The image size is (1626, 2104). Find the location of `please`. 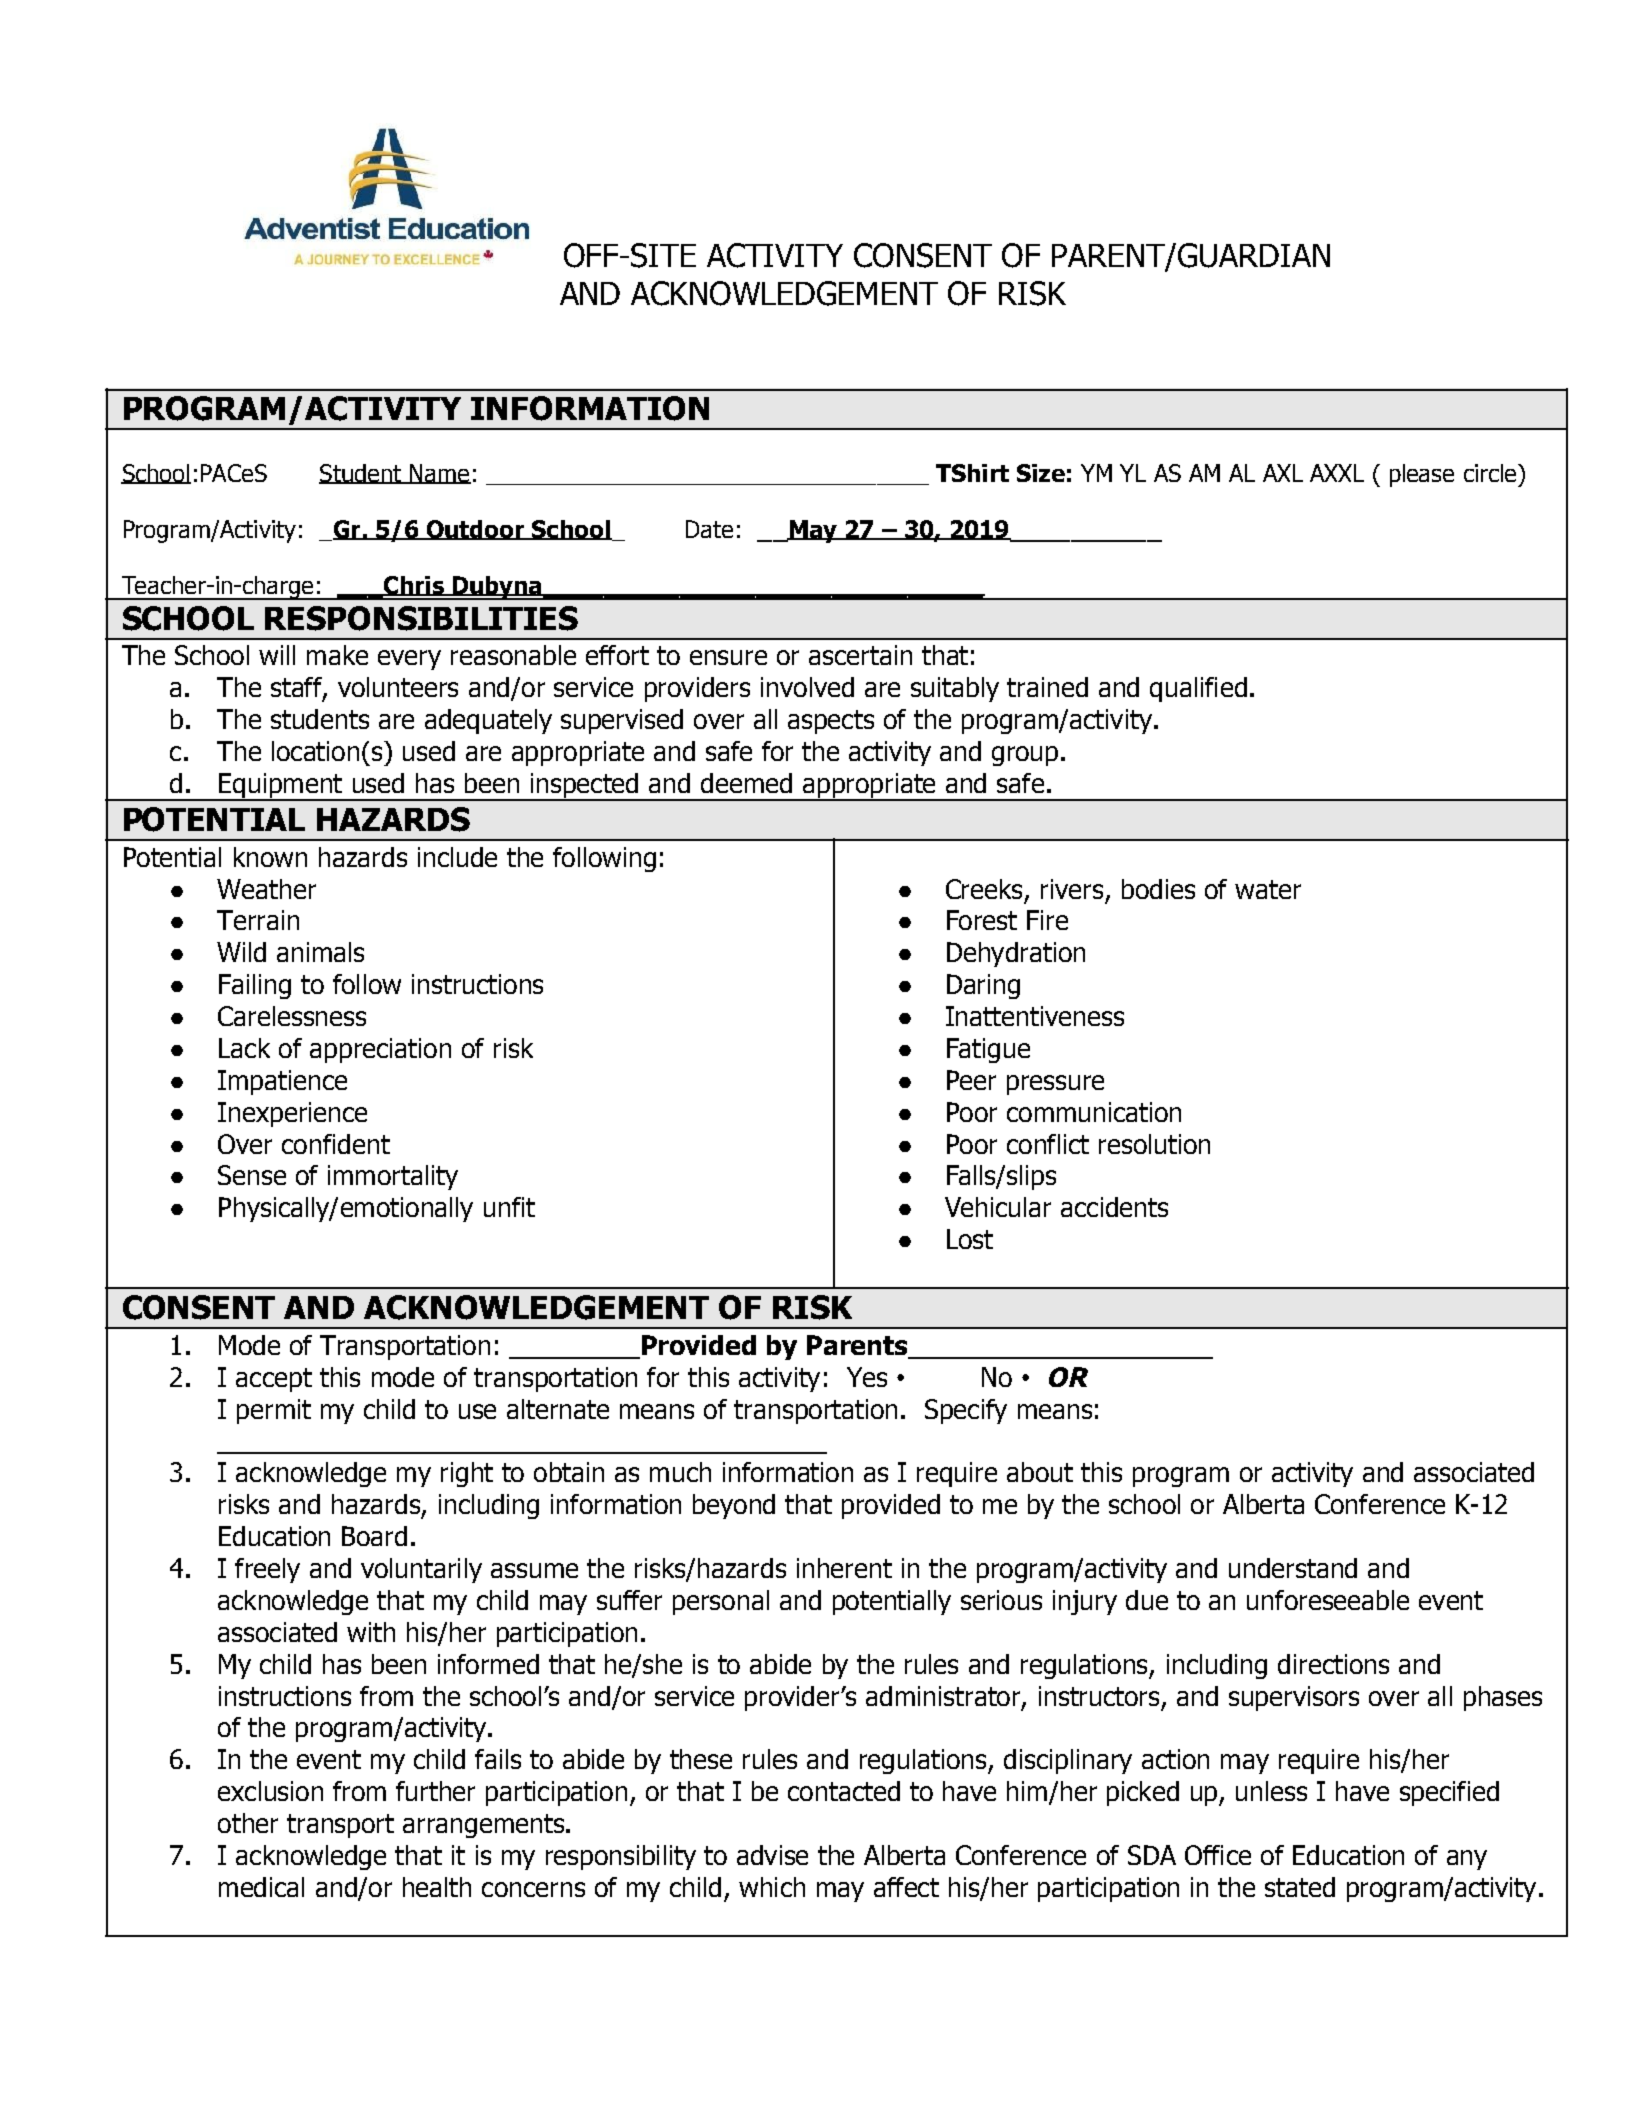

please is located at coordinates (1422, 475).
